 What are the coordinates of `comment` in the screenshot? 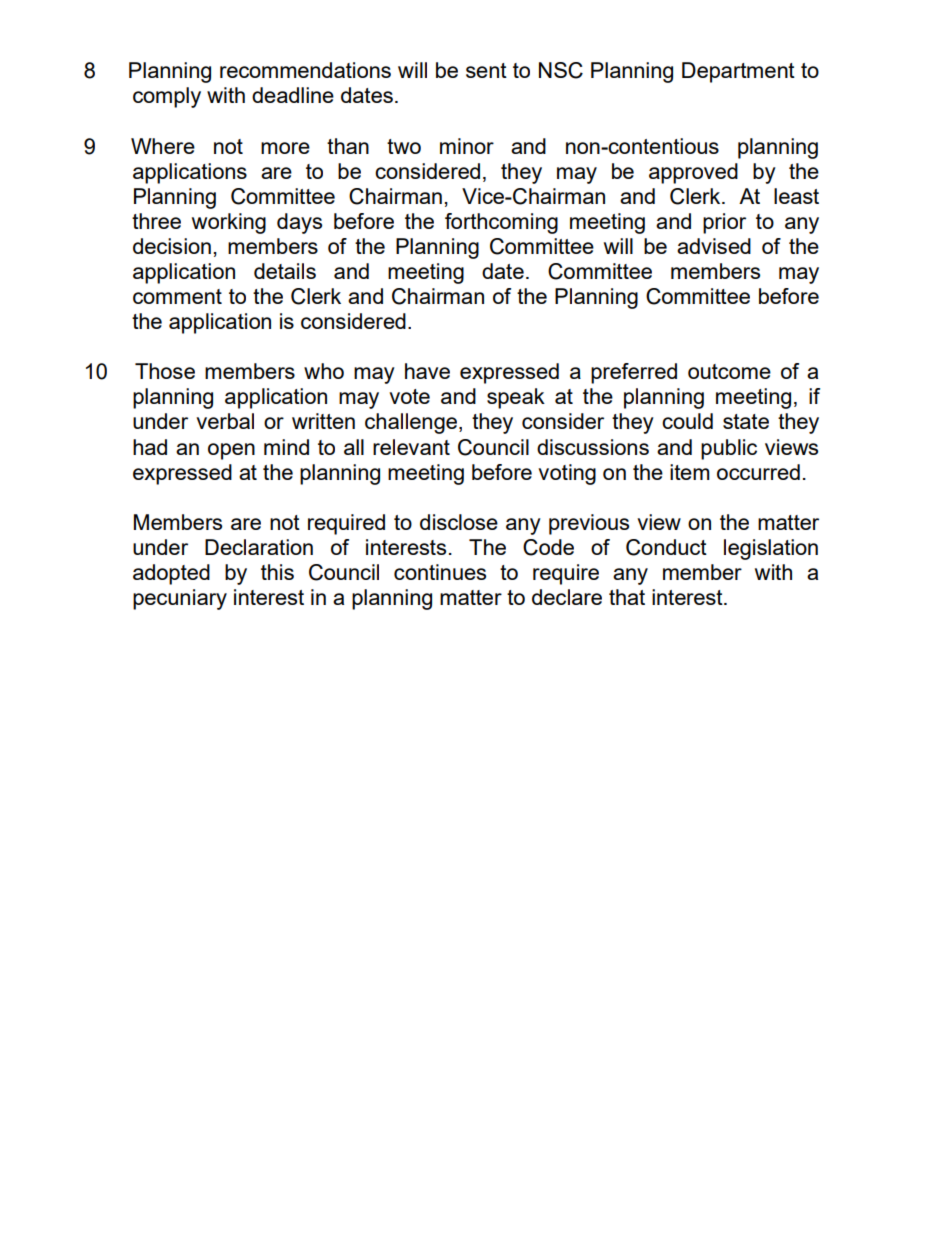 It's located at (177, 296).
